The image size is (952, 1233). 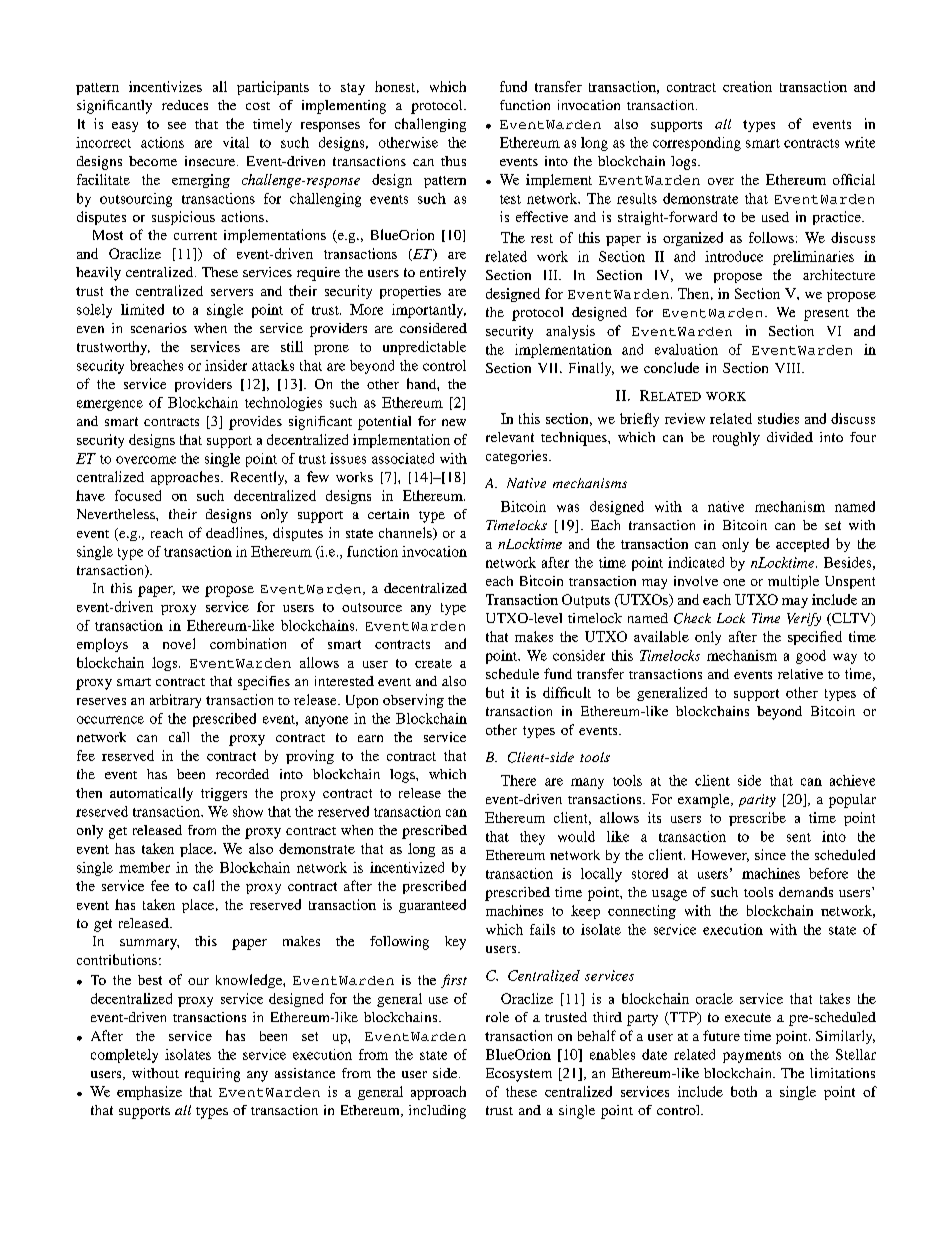 What do you see at coordinates (144, 867) in the document?
I see `member` at bounding box center [144, 867].
